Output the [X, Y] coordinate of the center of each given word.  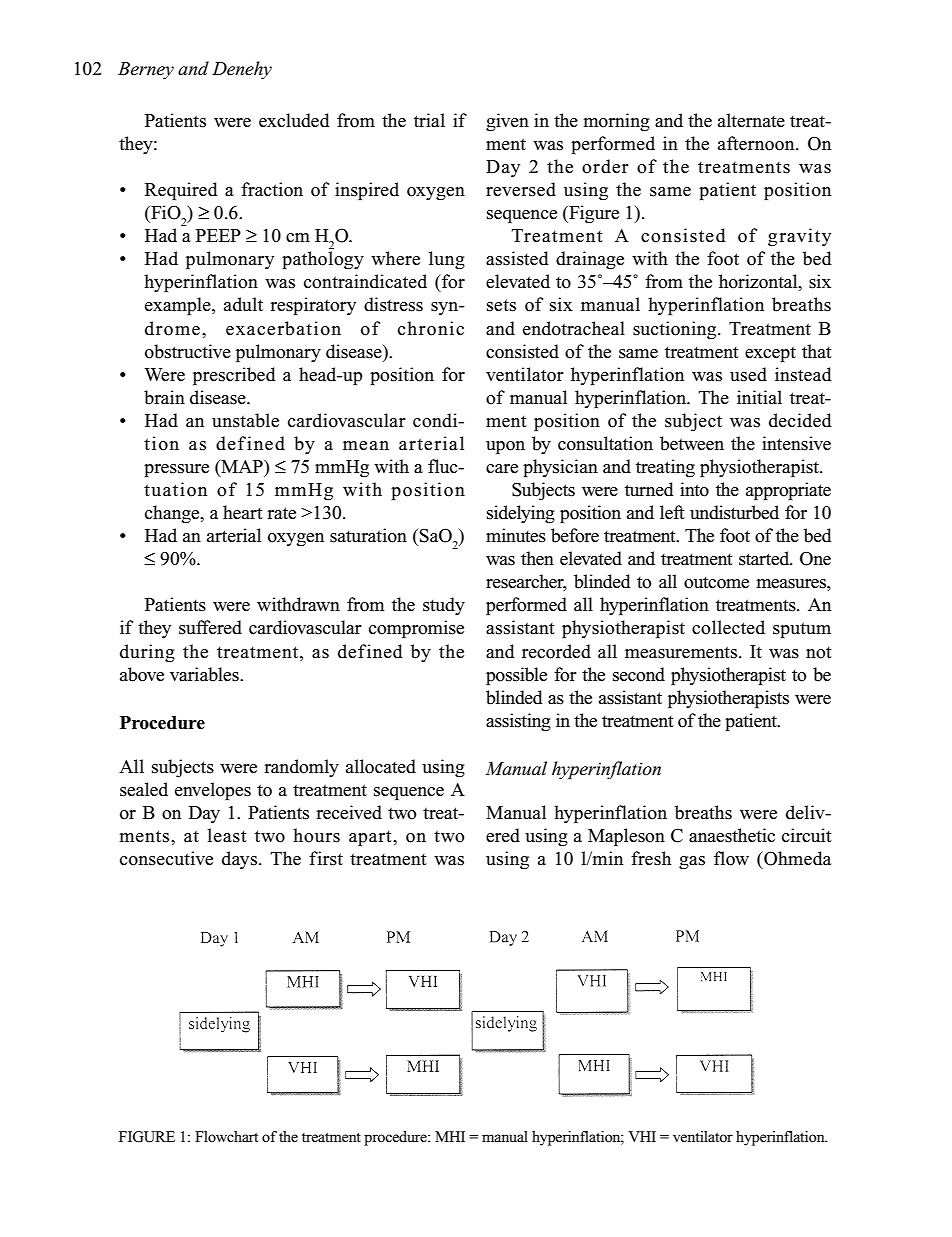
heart [243, 512]
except [770, 354]
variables [205, 674]
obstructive [188, 351]
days [239, 860]
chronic [431, 328]
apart [371, 838]
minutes [516, 535]
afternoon [757, 143]
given [507, 122]
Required [181, 191]
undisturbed [734, 512]
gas [692, 863]
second [639, 674]
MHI [450, 1136]
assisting [518, 722]
